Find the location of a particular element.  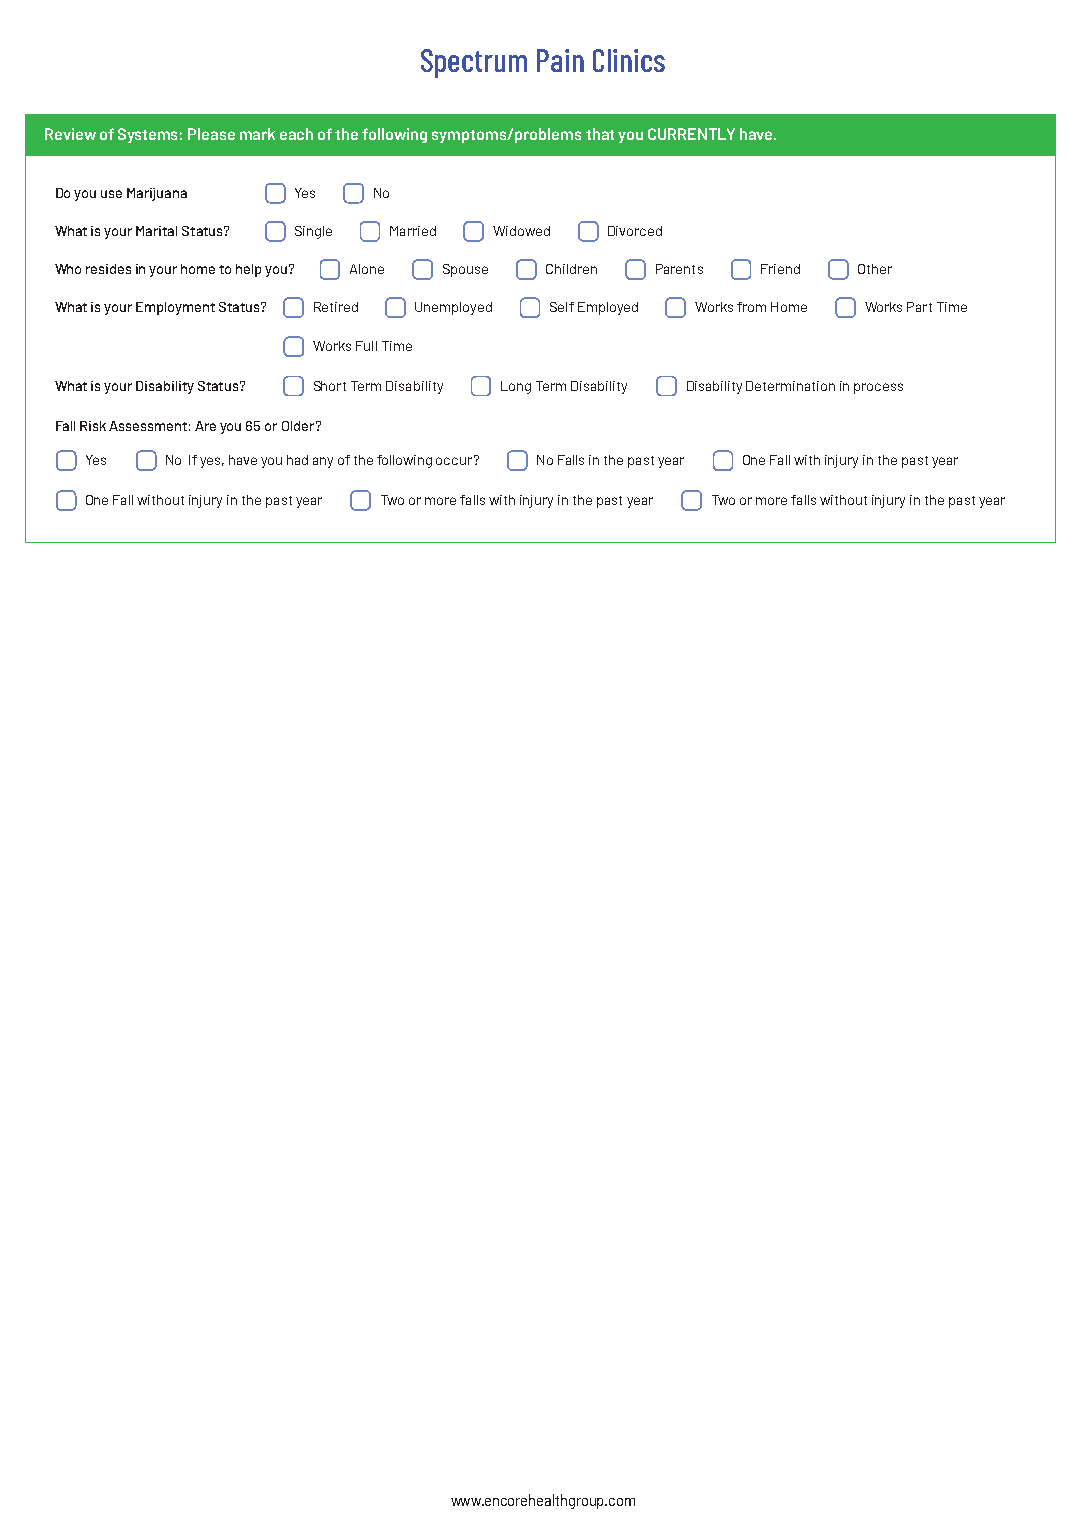

Assessment is located at coordinates (148, 426).
